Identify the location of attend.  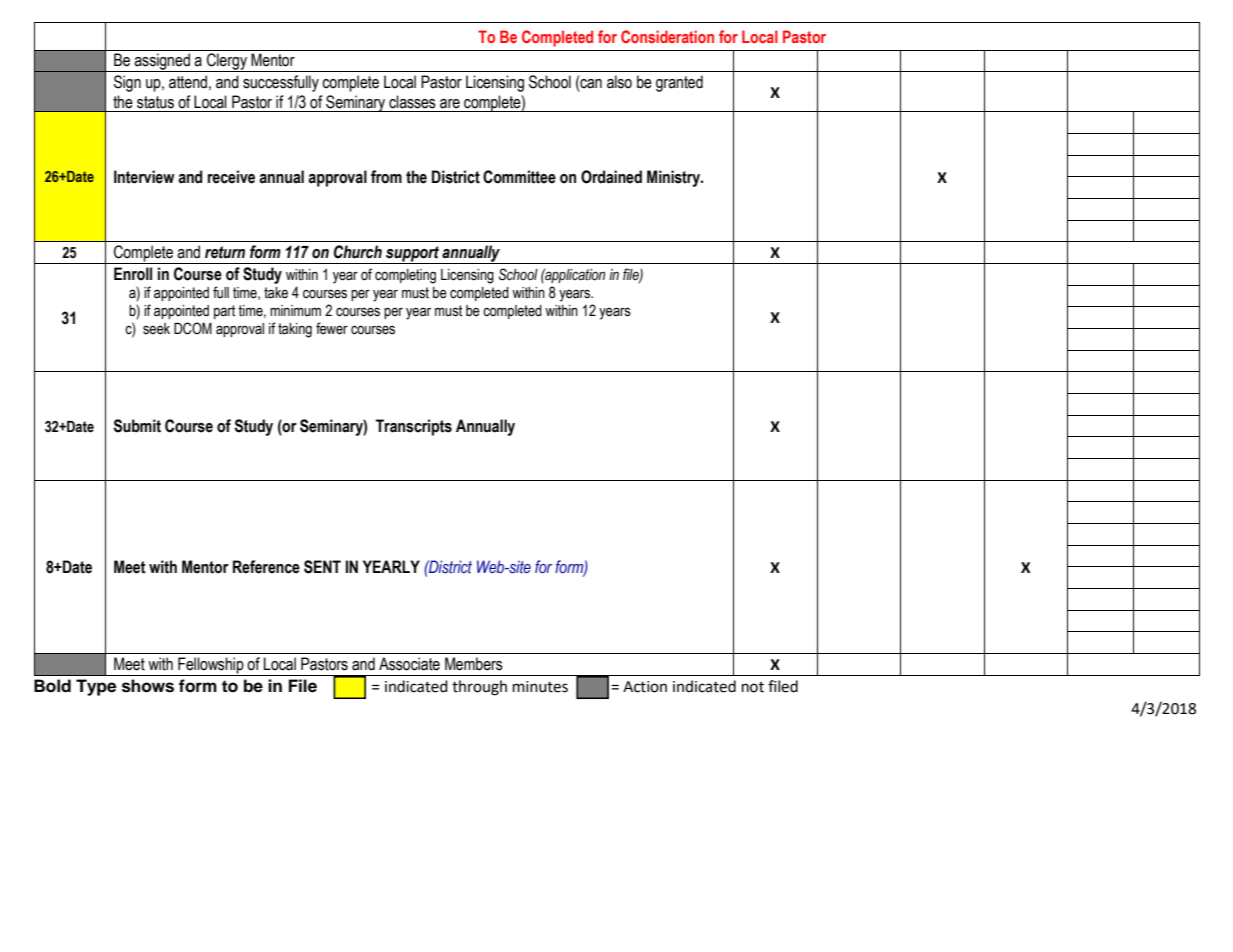
(188, 82).
